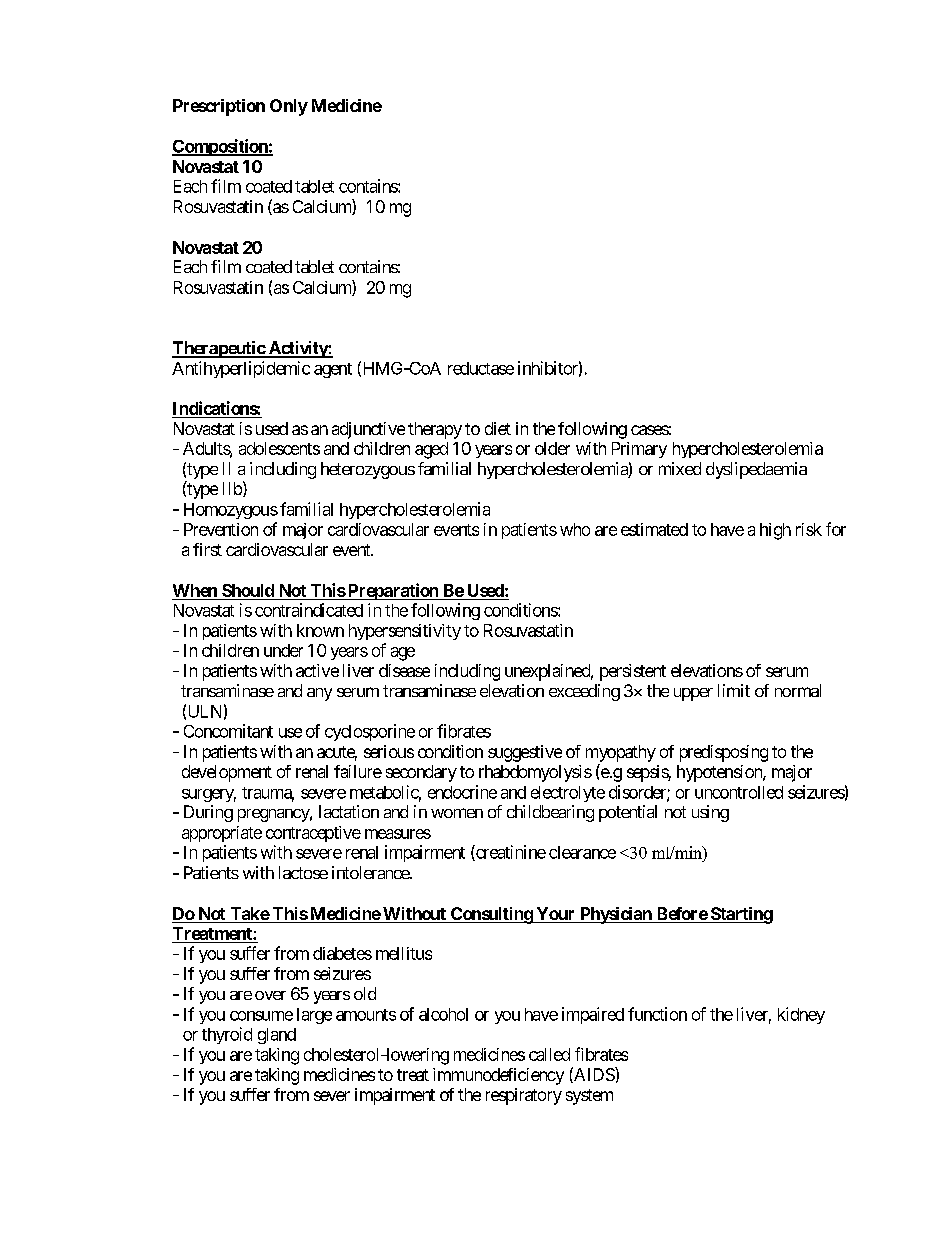 The width and height of the image is (952, 1233). What do you see at coordinates (657, 1014) in the image?
I see `function` at bounding box center [657, 1014].
